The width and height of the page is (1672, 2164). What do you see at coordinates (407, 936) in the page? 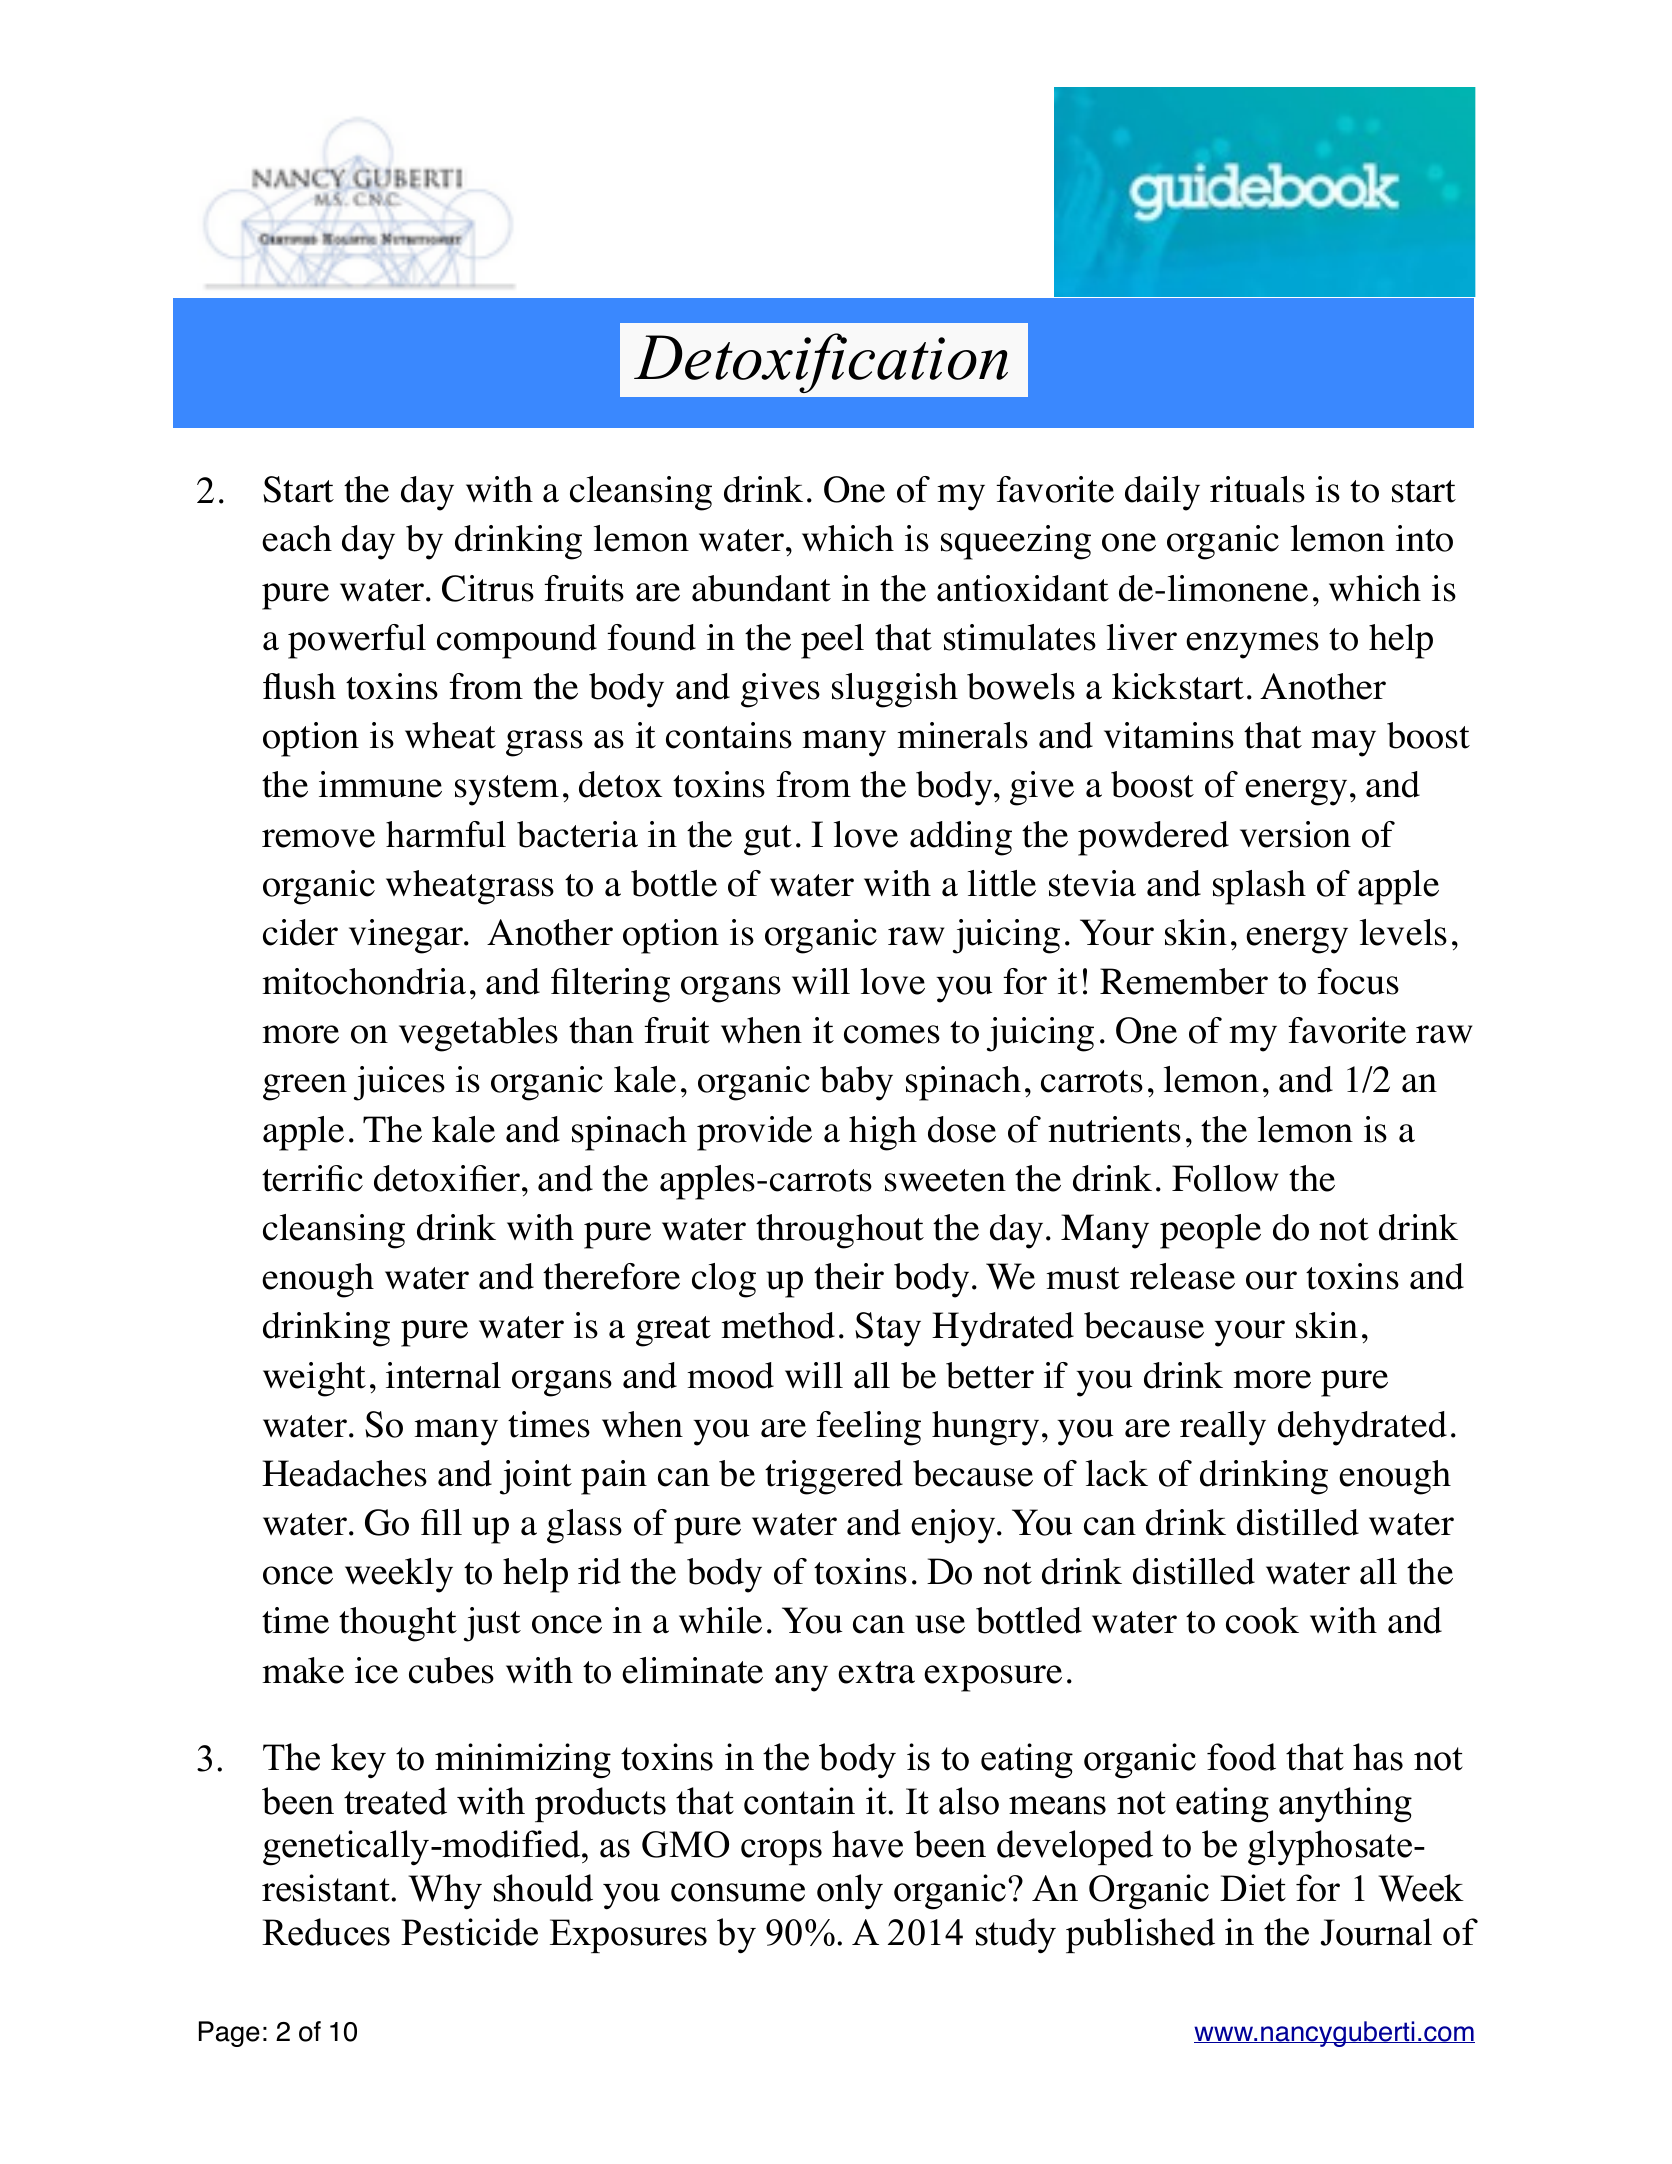
I see `vinegar` at bounding box center [407, 936].
